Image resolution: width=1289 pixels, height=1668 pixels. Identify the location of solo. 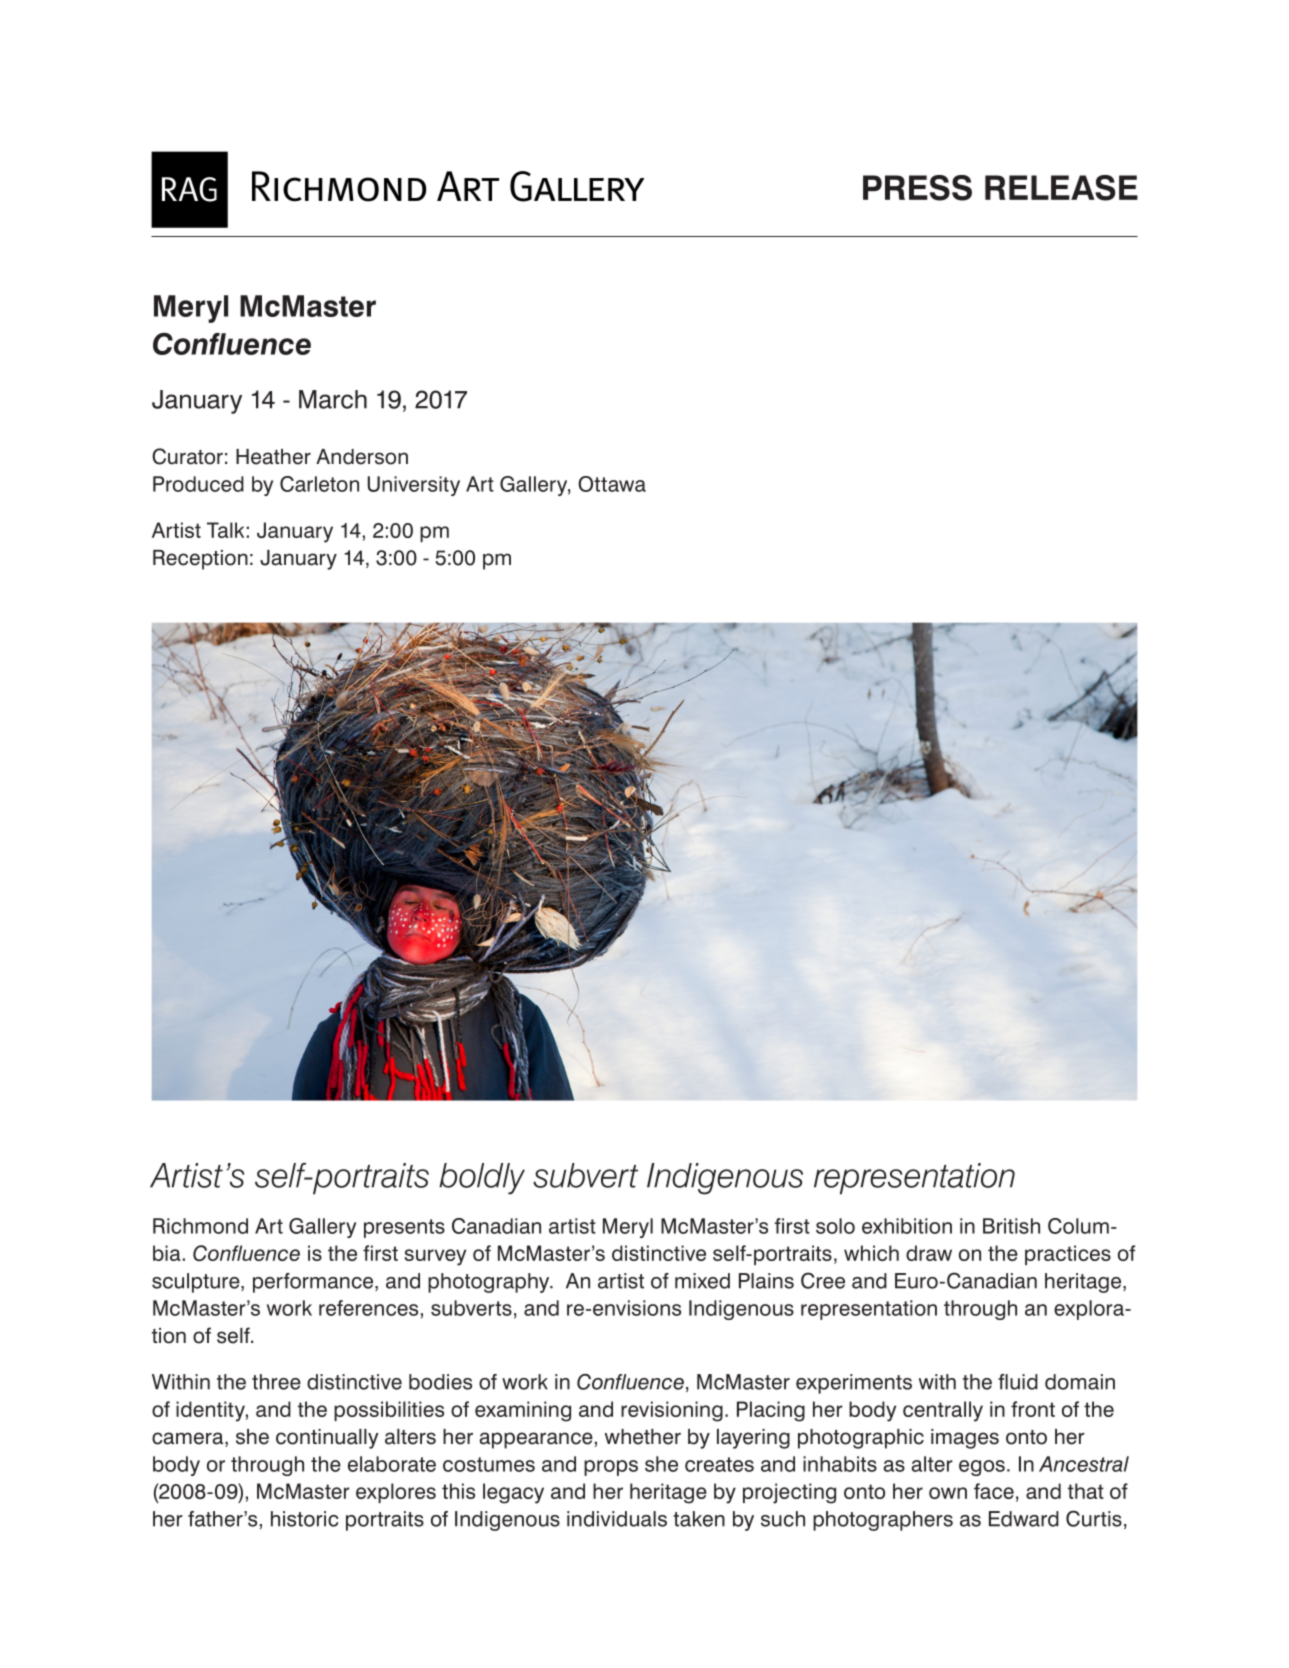
(835, 1226).
